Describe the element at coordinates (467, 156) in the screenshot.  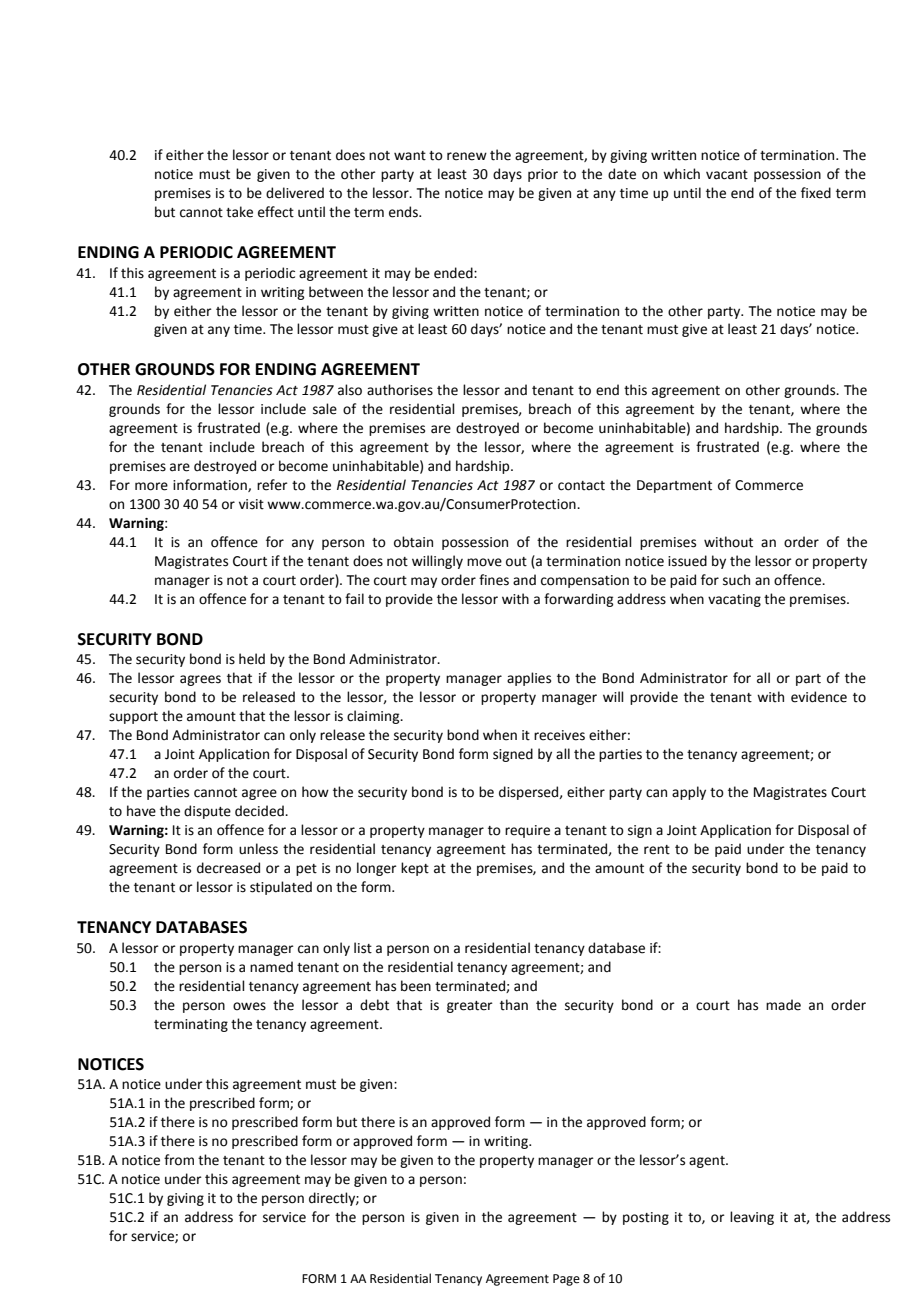
I see `renew` at that location.
